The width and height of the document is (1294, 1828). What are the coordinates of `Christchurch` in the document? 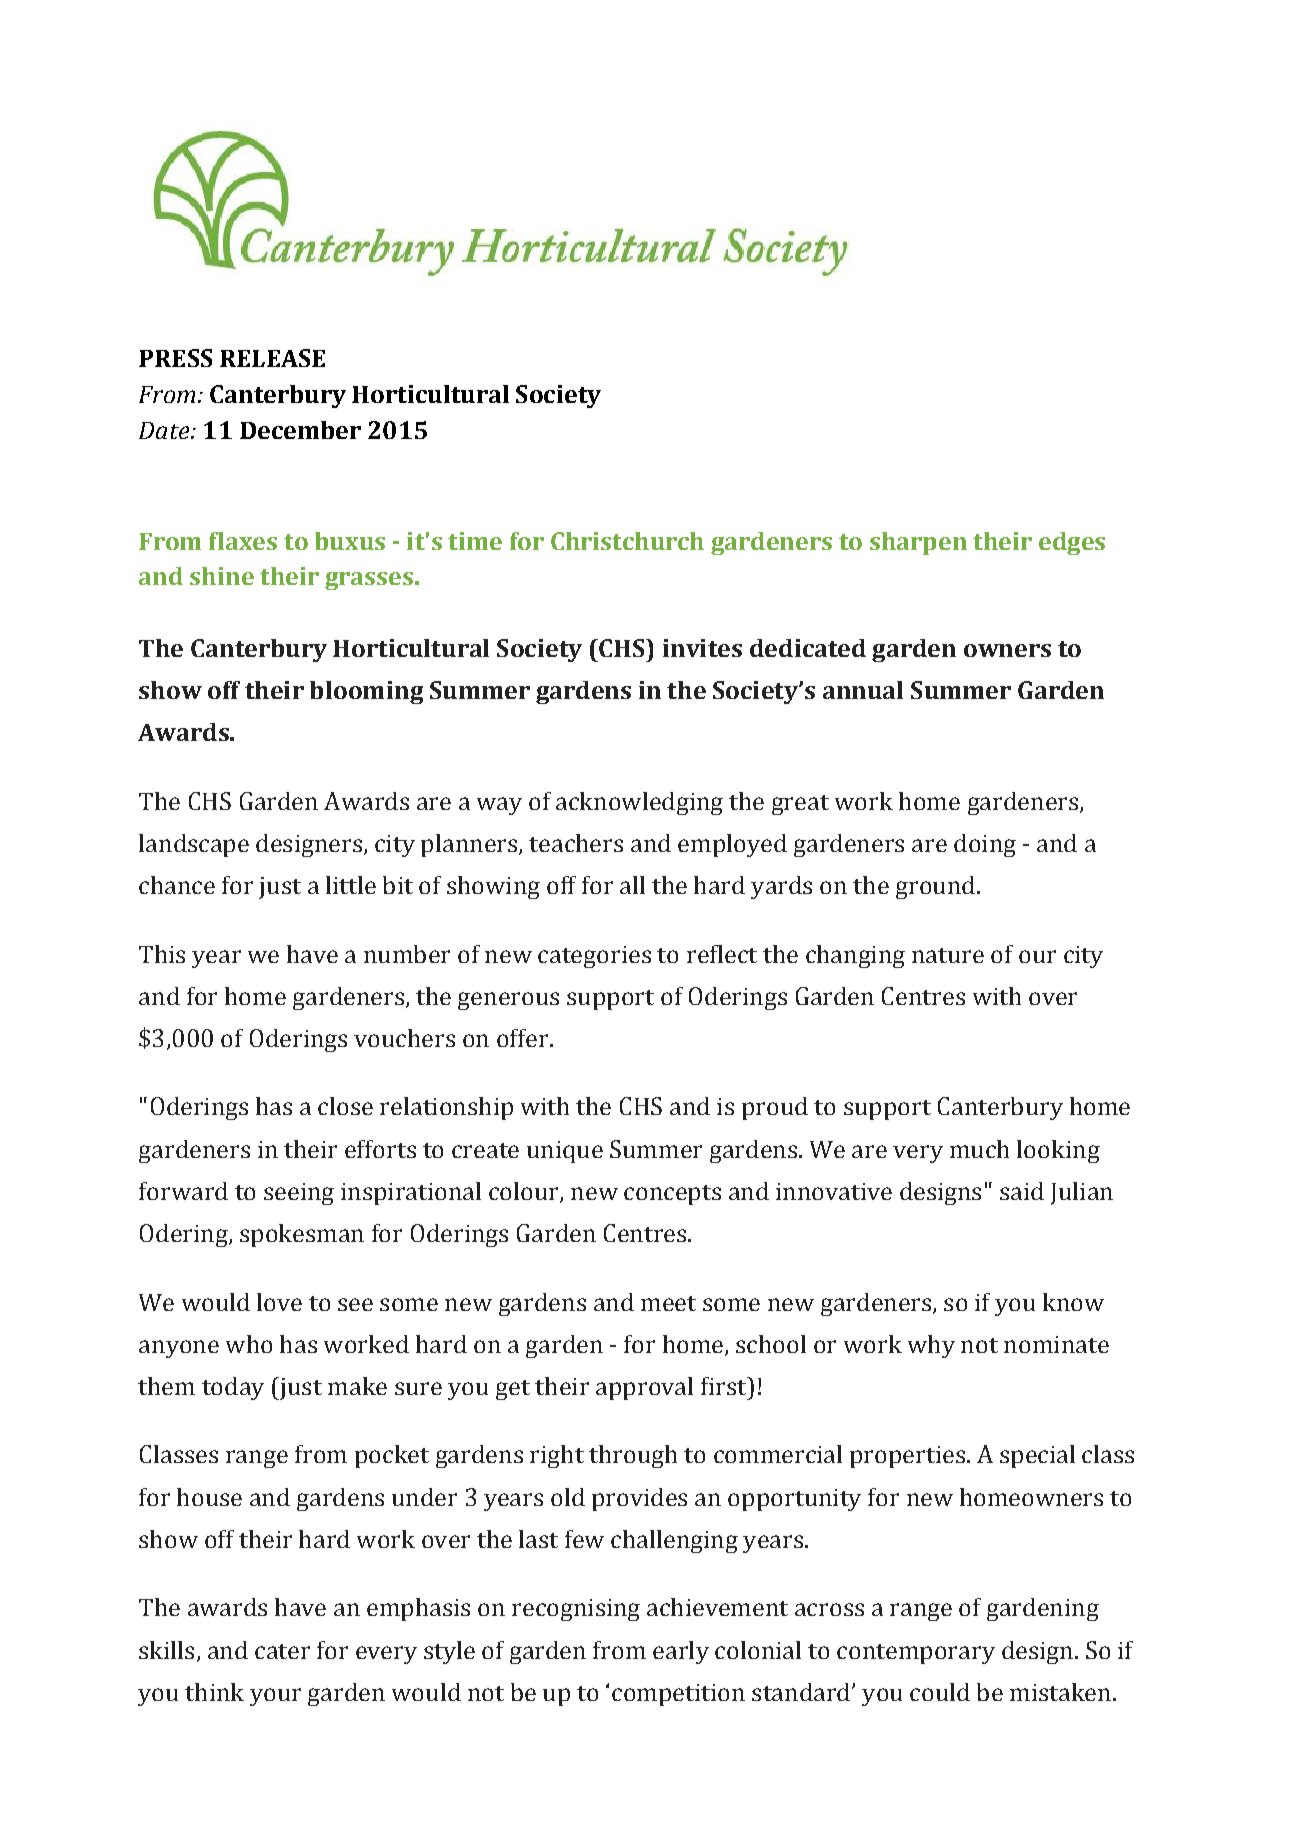 It's located at (627, 541).
